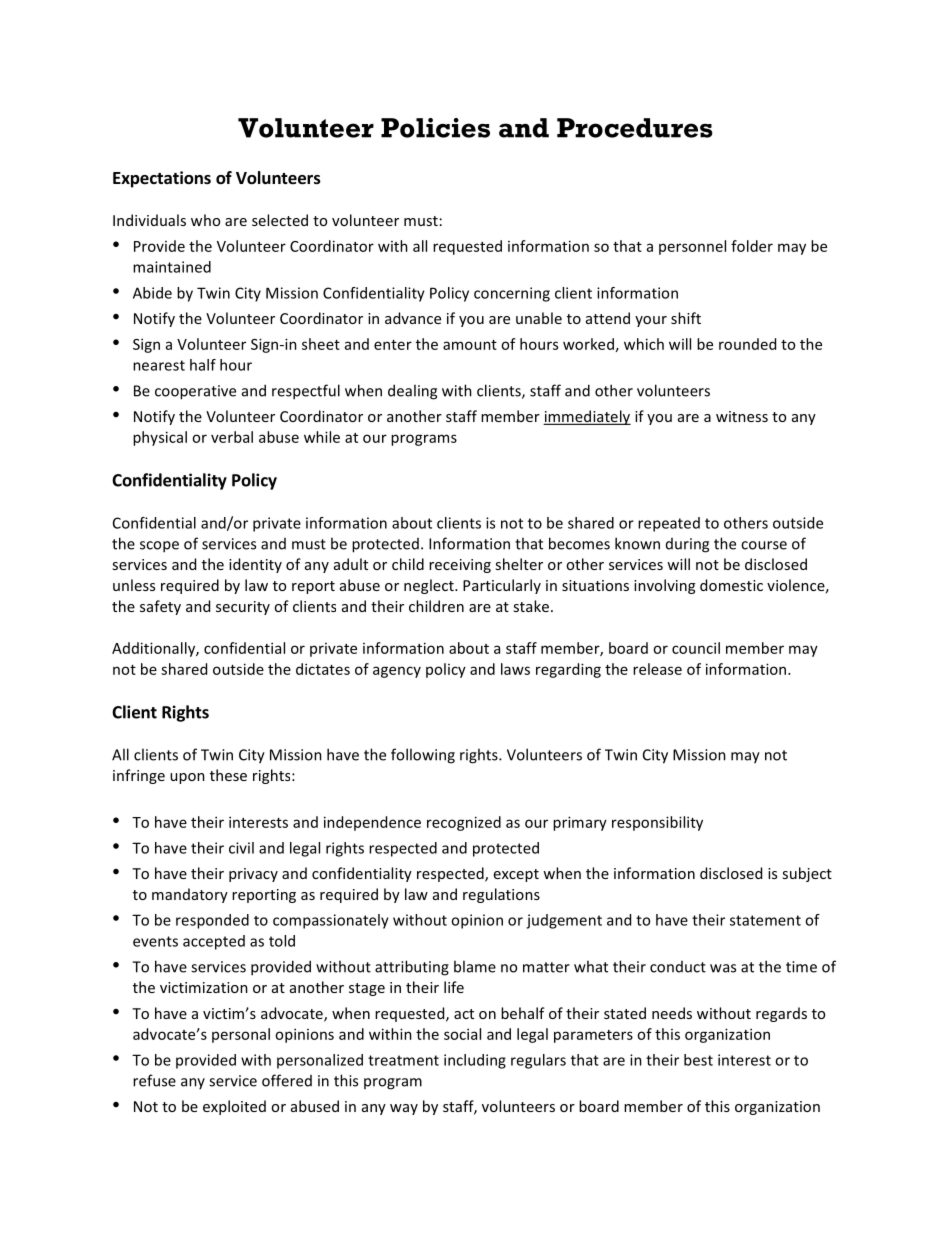  Describe the element at coordinates (475, 1061) in the screenshot. I see `including` at that location.
